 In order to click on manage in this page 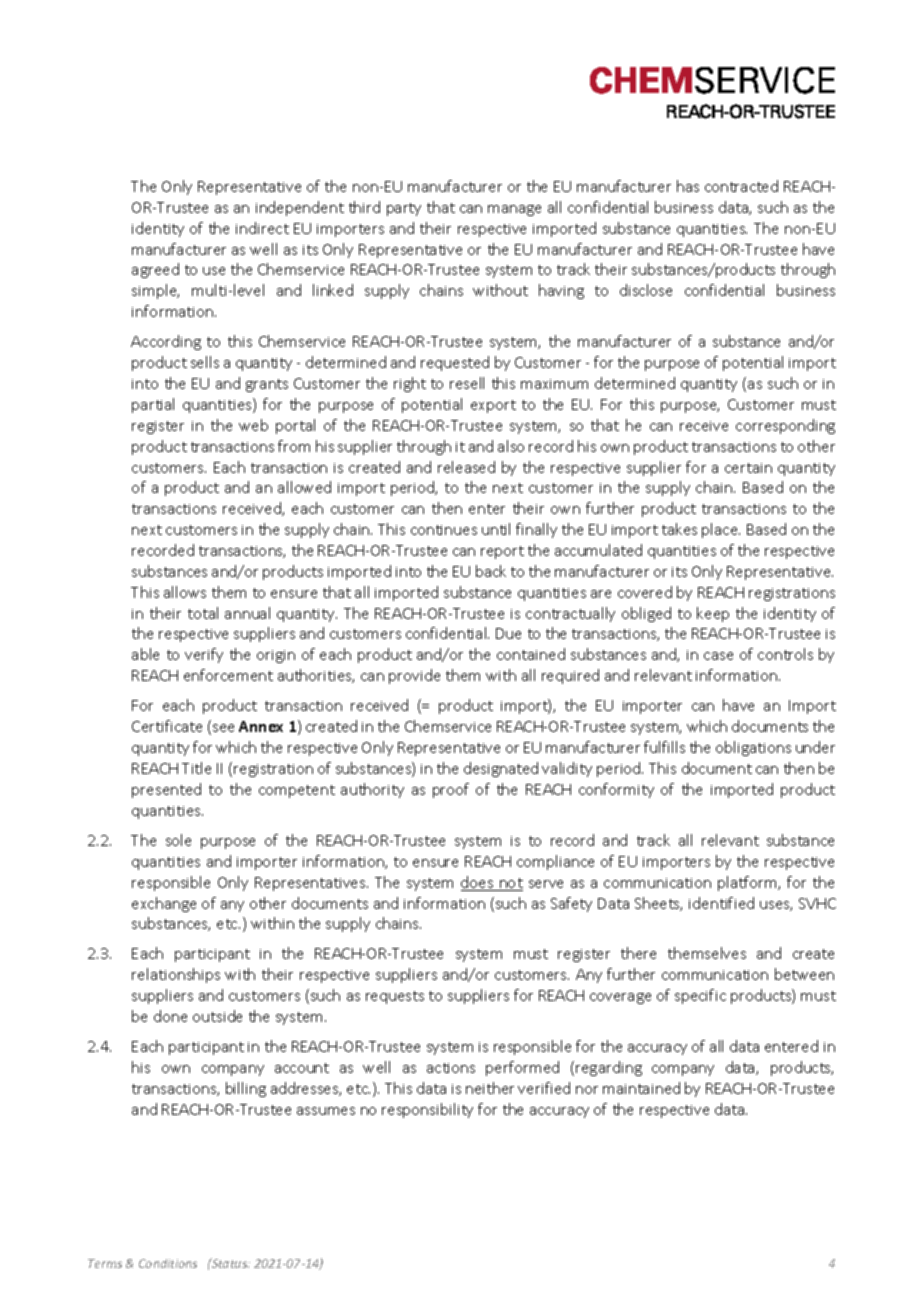, I will do `click(514, 210)`.
